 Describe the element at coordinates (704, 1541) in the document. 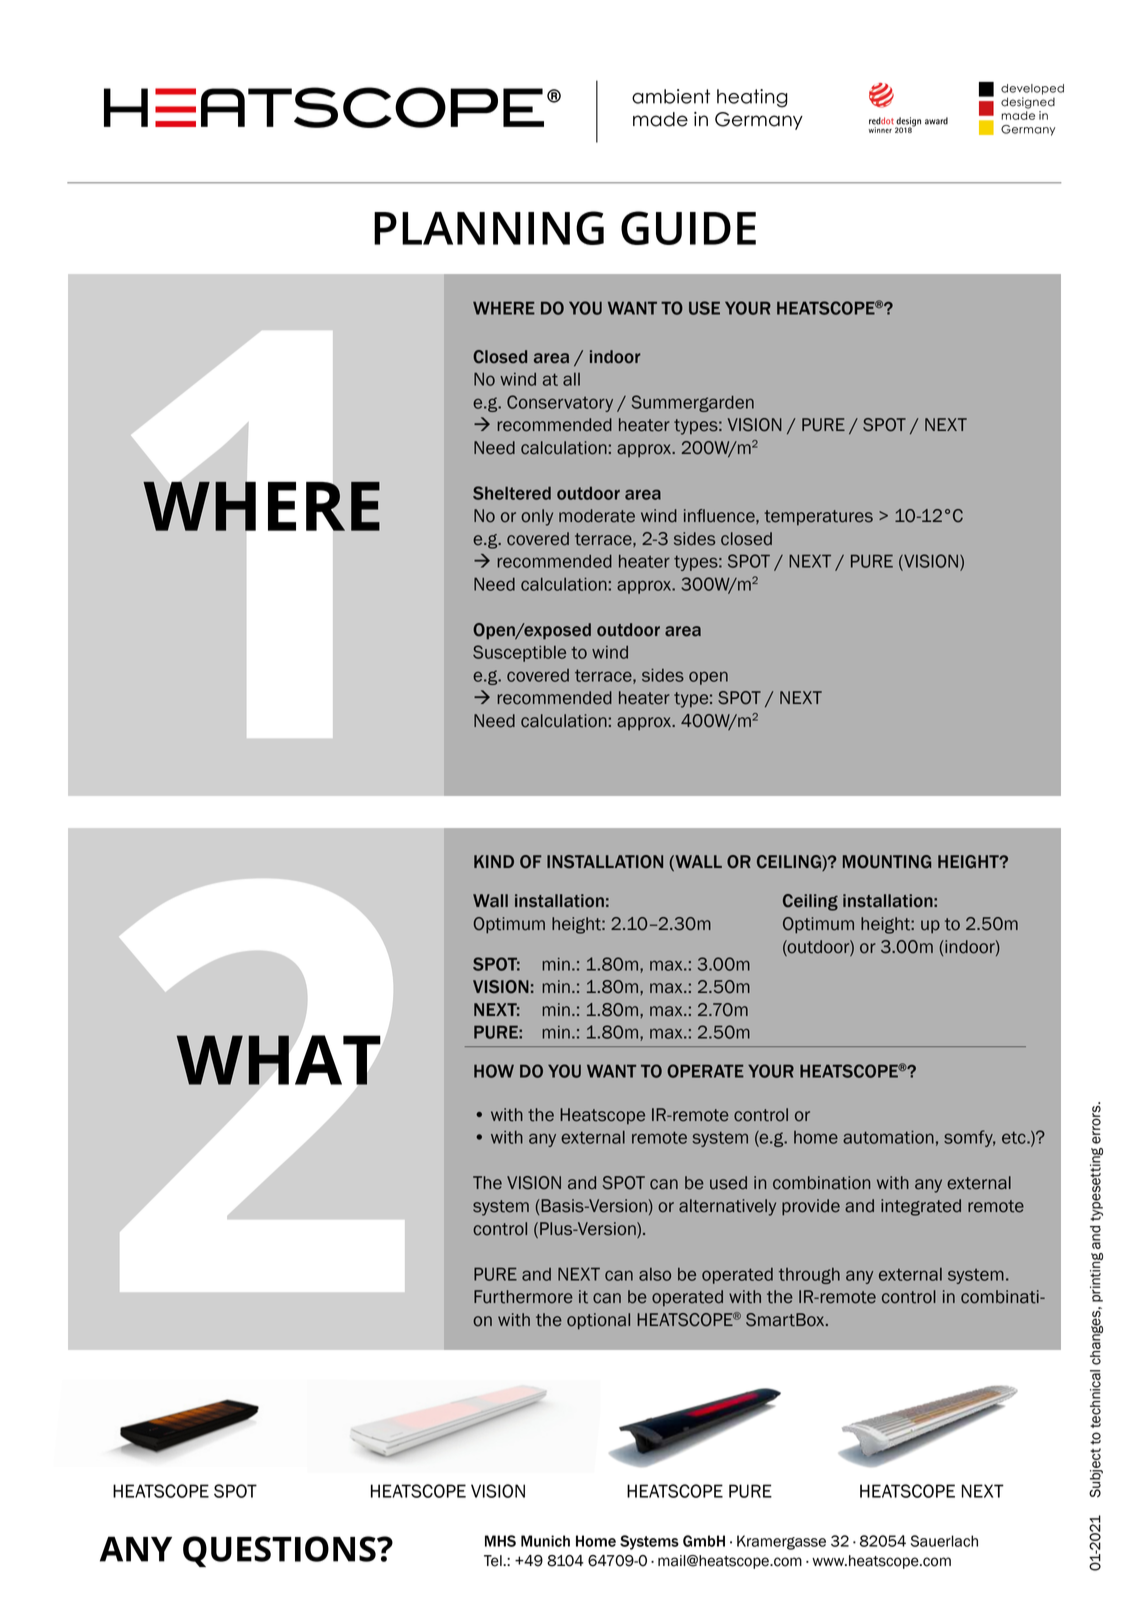

I see `gmbh` at that location.
